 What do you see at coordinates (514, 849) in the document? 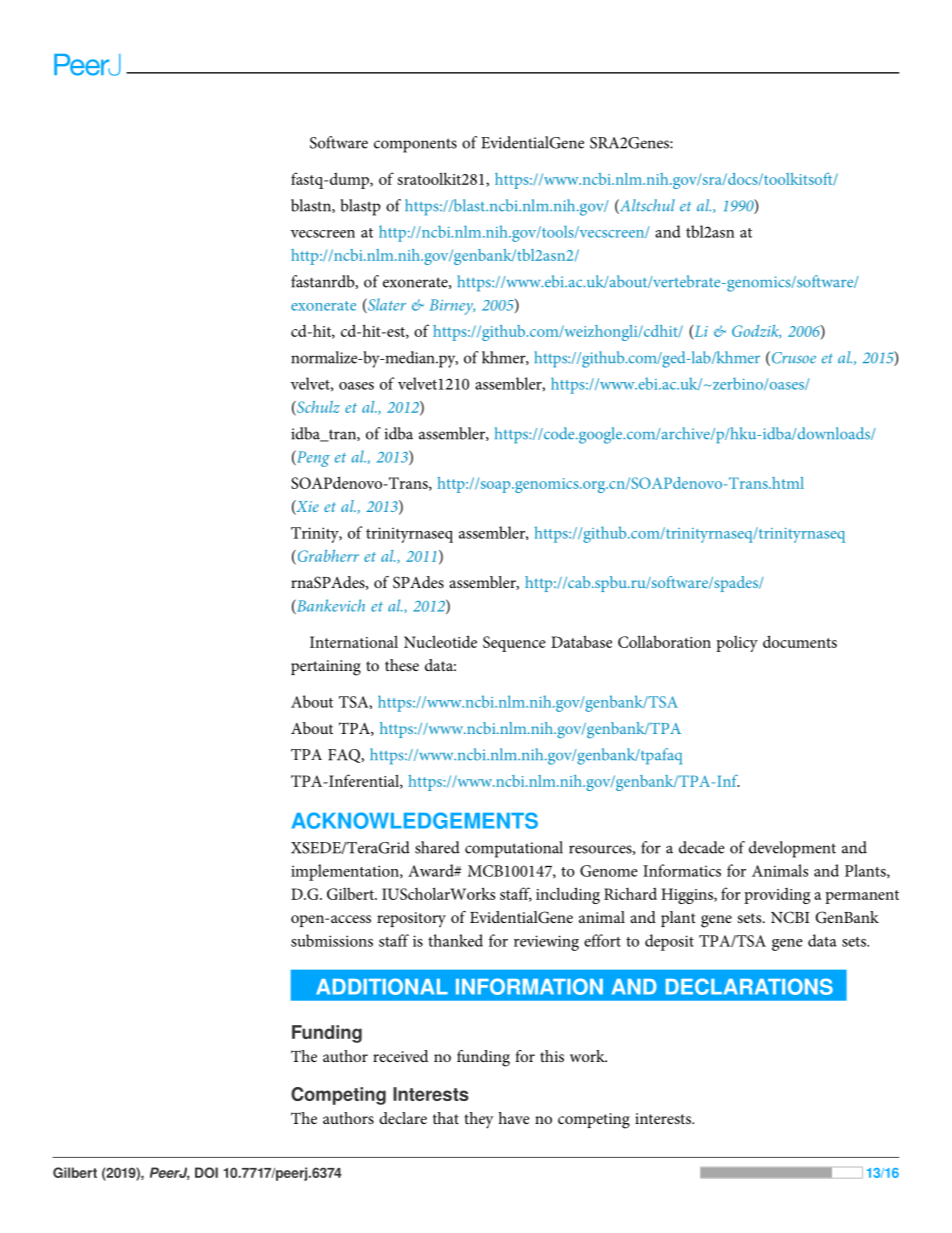
I see `computational` at bounding box center [514, 849].
